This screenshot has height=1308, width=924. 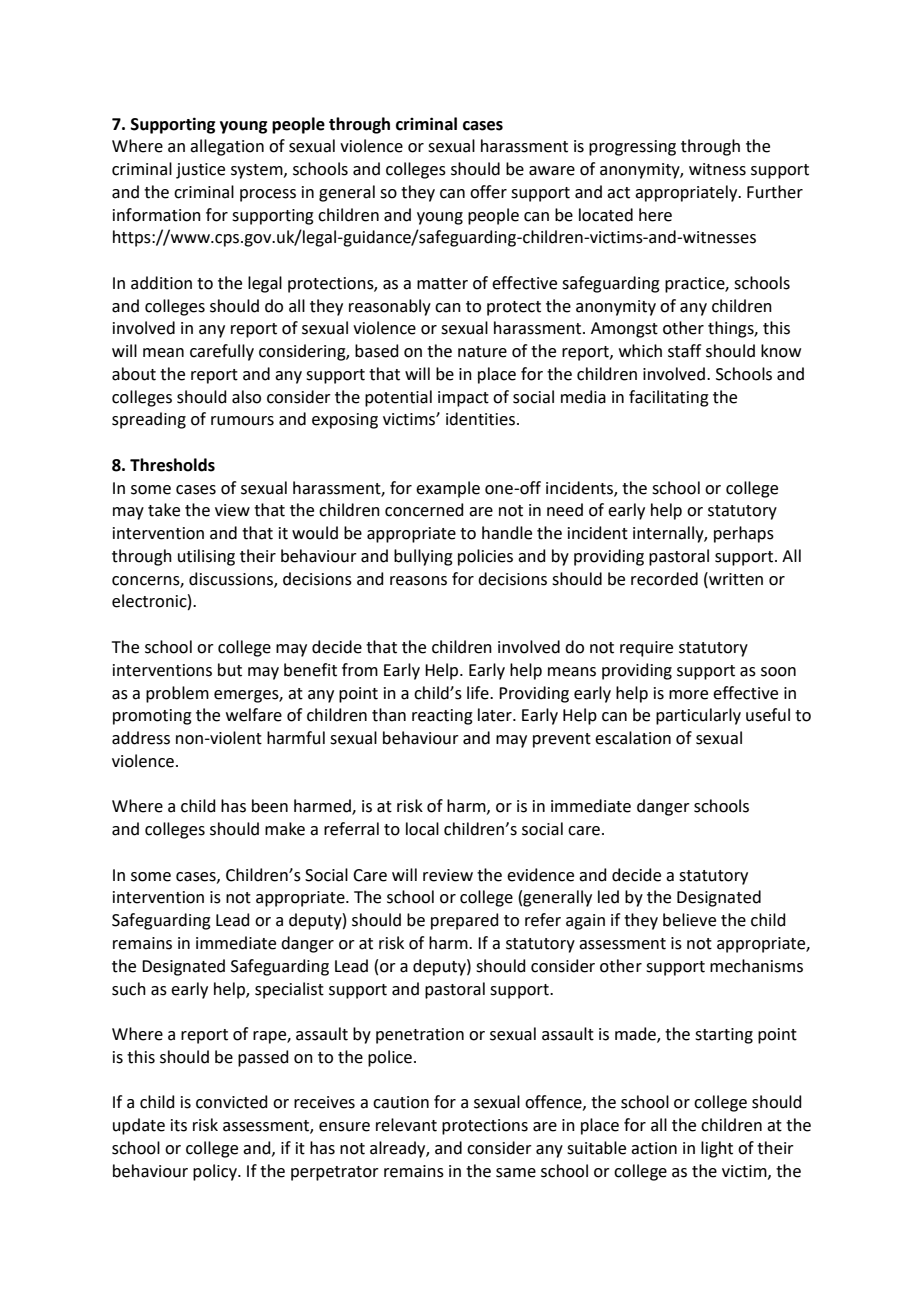 What do you see at coordinates (775, 192) in the screenshot?
I see `Further` at bounding box center [775, 192].
